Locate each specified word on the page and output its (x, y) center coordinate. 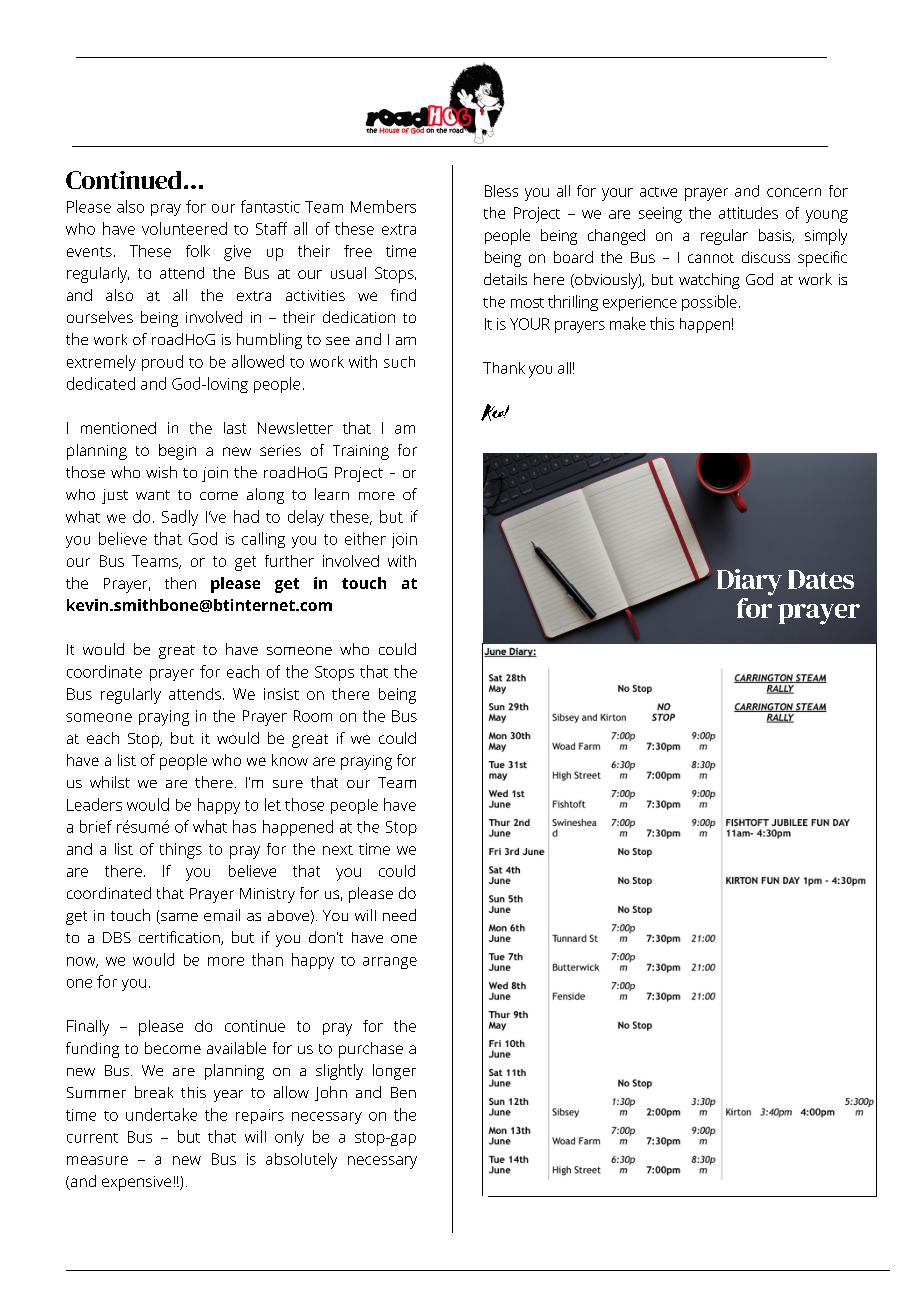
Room (313, 716)
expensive (136, 1183)
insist (281, 694)
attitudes (748, 213)
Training (361, 452)
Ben (403, 1092)
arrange (390, 963)
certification (180, 938)
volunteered (184, 228)
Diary (749, 582)
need (399, 915)
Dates (821, 579)
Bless (501, 191)
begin (177, 452)
